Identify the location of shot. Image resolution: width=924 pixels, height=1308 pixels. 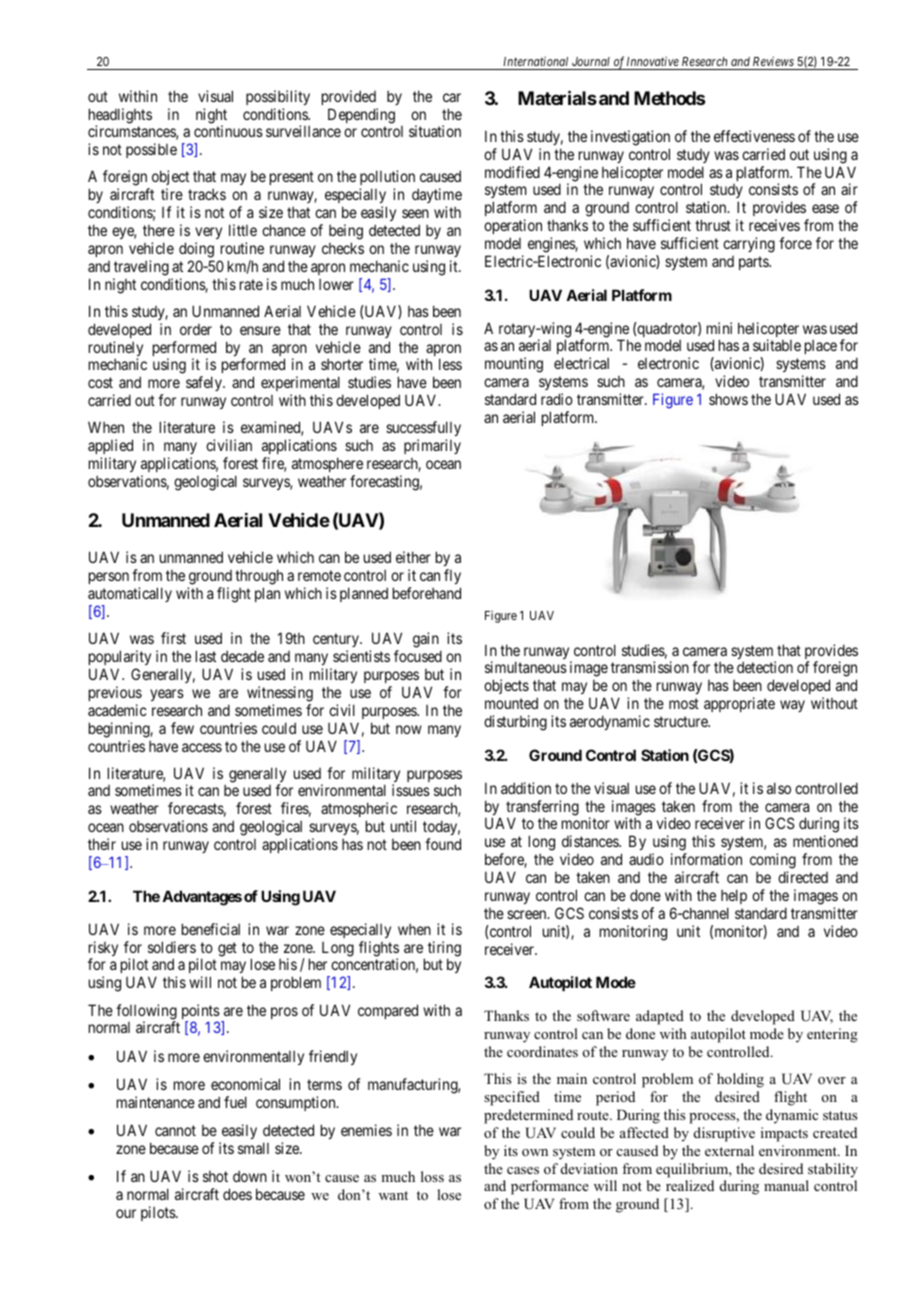
(215, 1176).
